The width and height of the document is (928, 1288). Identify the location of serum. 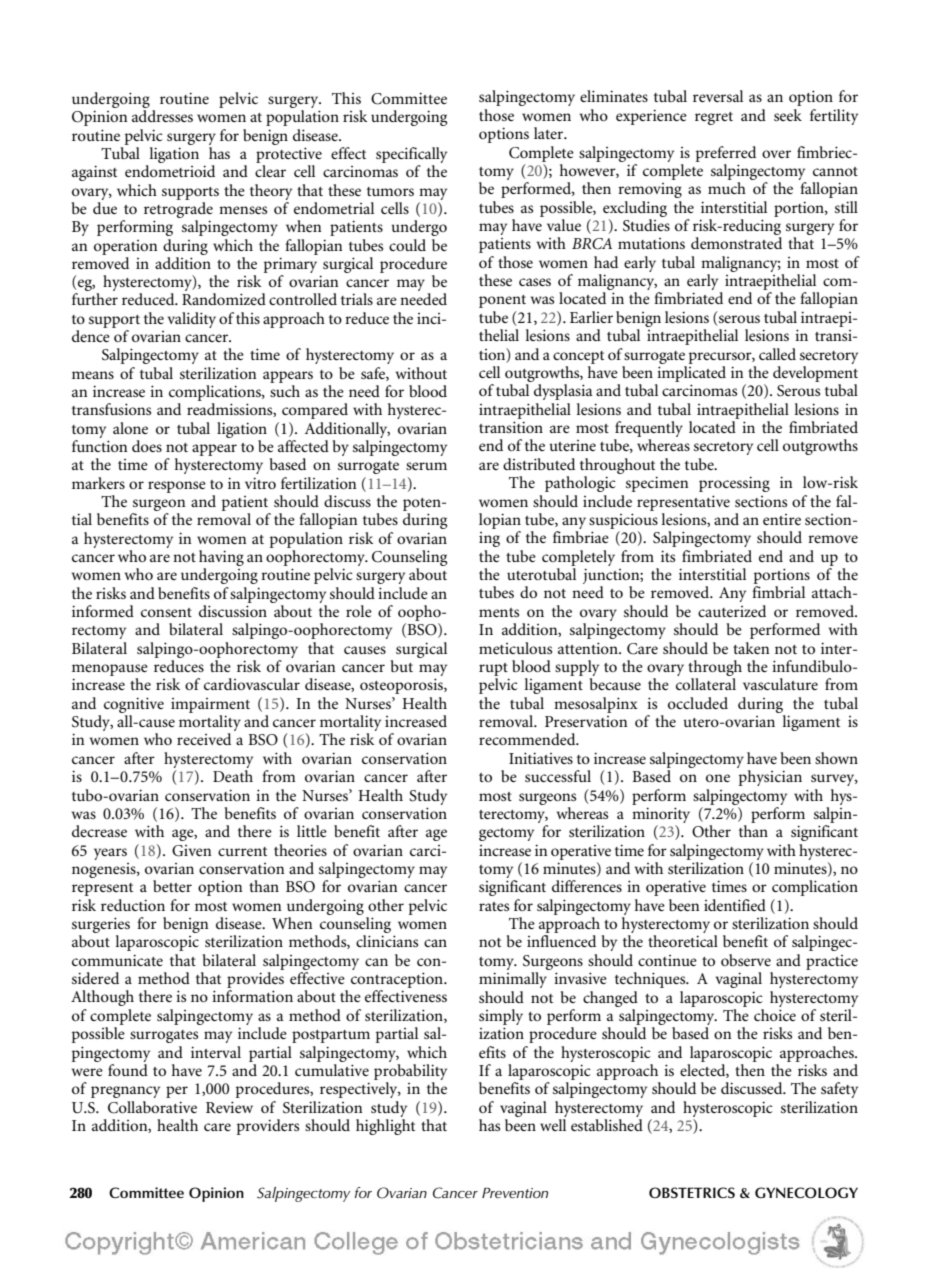
(426, 466).
